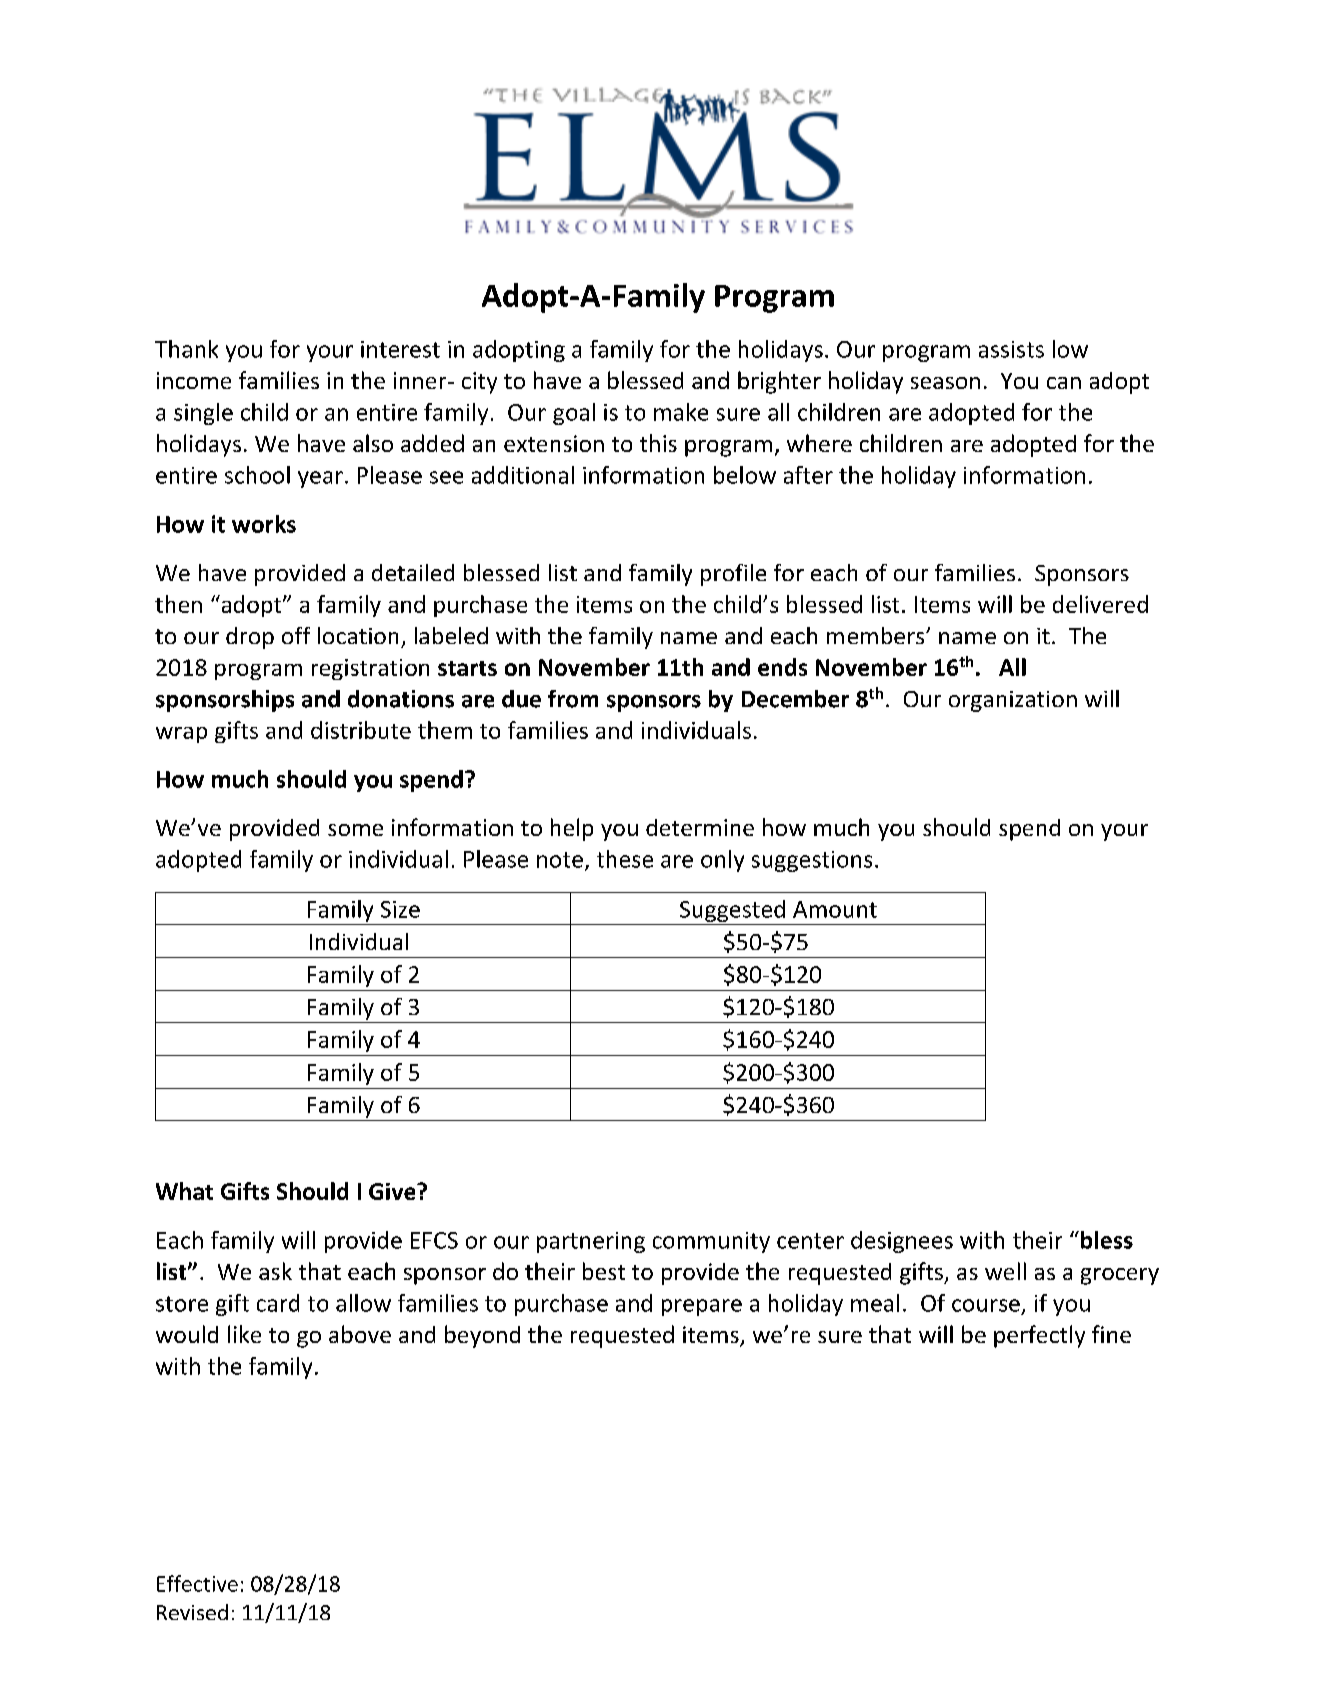 The height and width of the page is (1704, 1317). What do you see at coordinates (1005, 1271) in the page?
I see `well` at bounding box center [1005, 1271].
